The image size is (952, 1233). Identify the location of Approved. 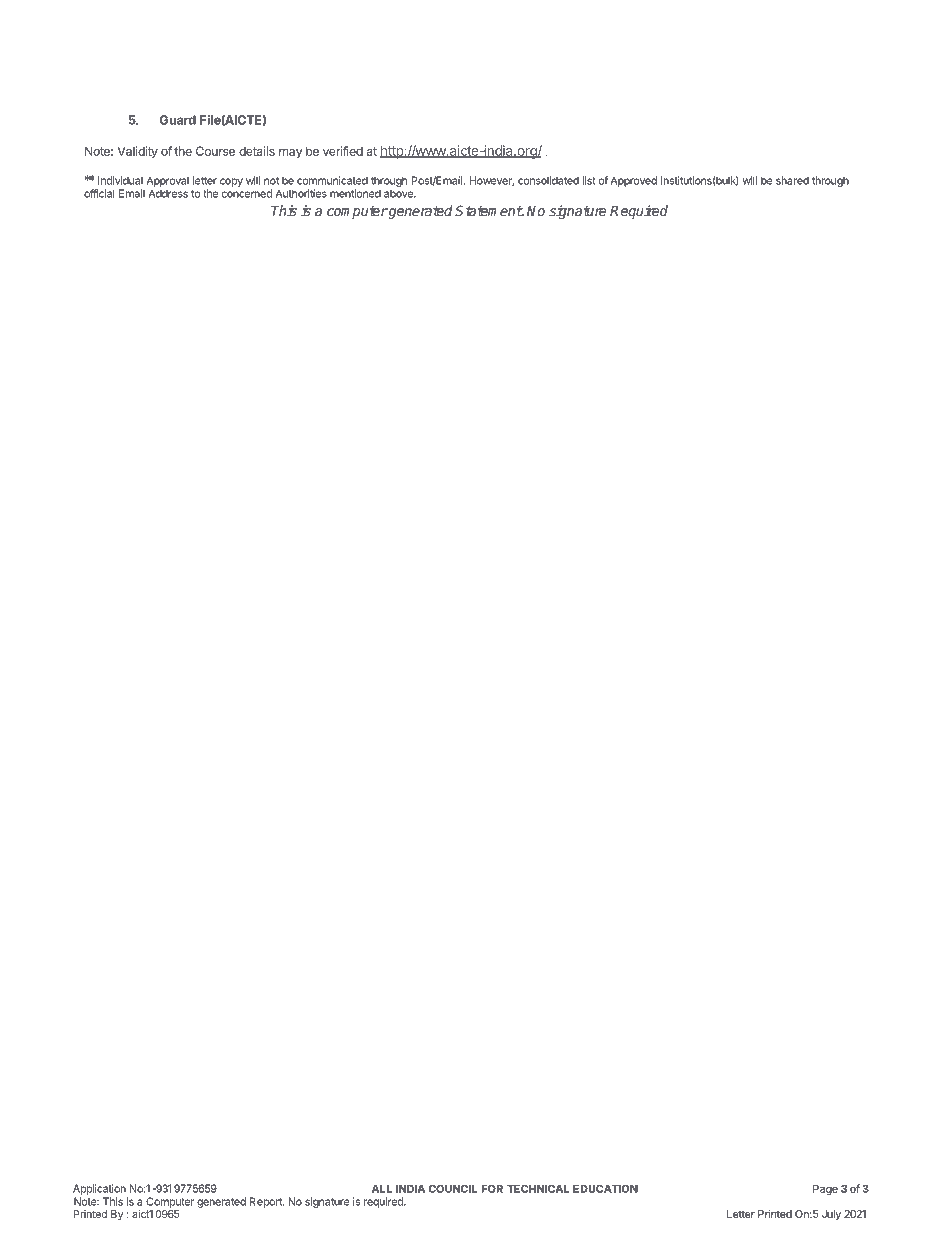
(634, 181).
